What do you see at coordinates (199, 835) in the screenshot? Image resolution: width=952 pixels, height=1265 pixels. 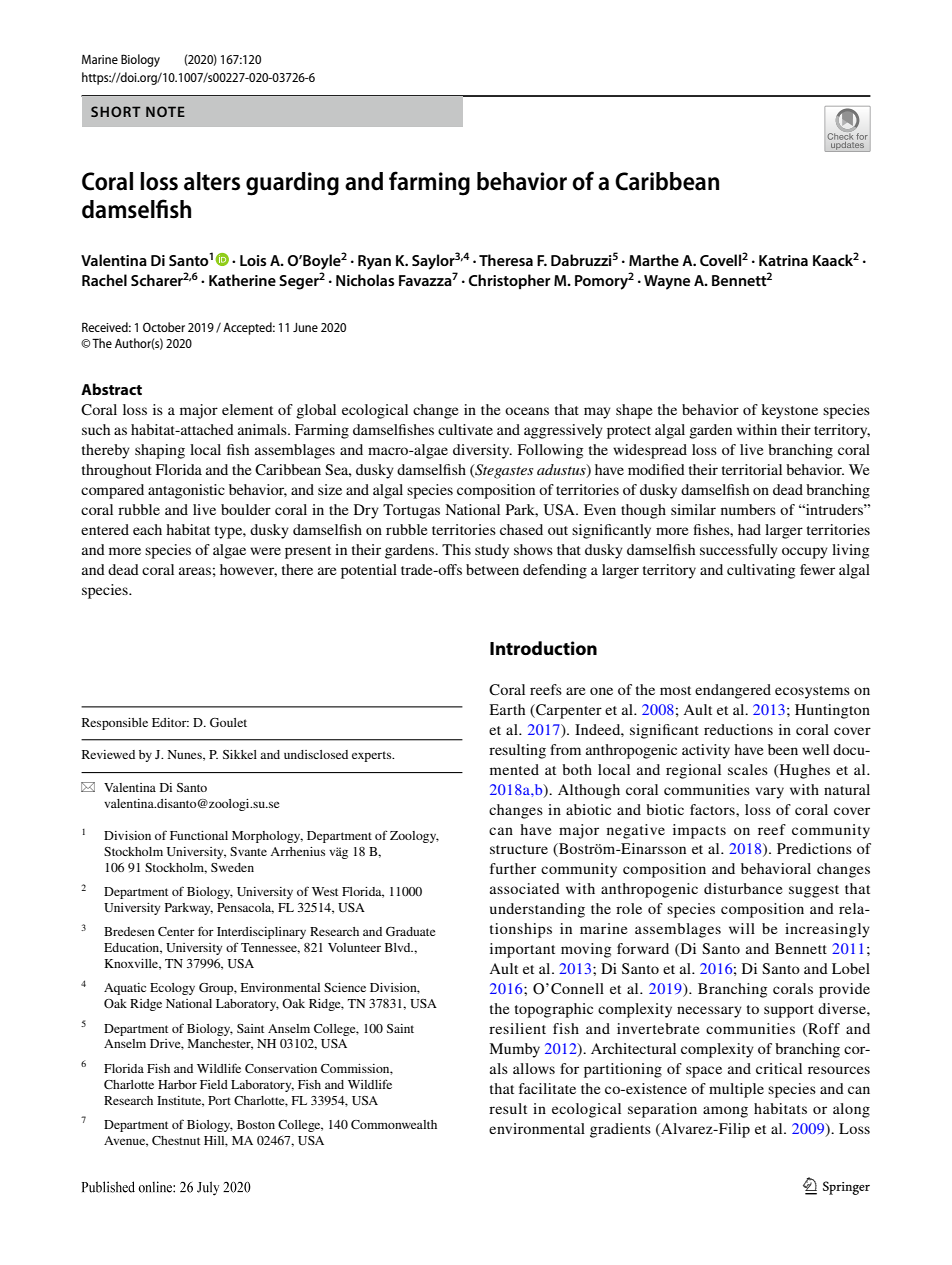 I see `Functional` at bounding box center [199, 835].
